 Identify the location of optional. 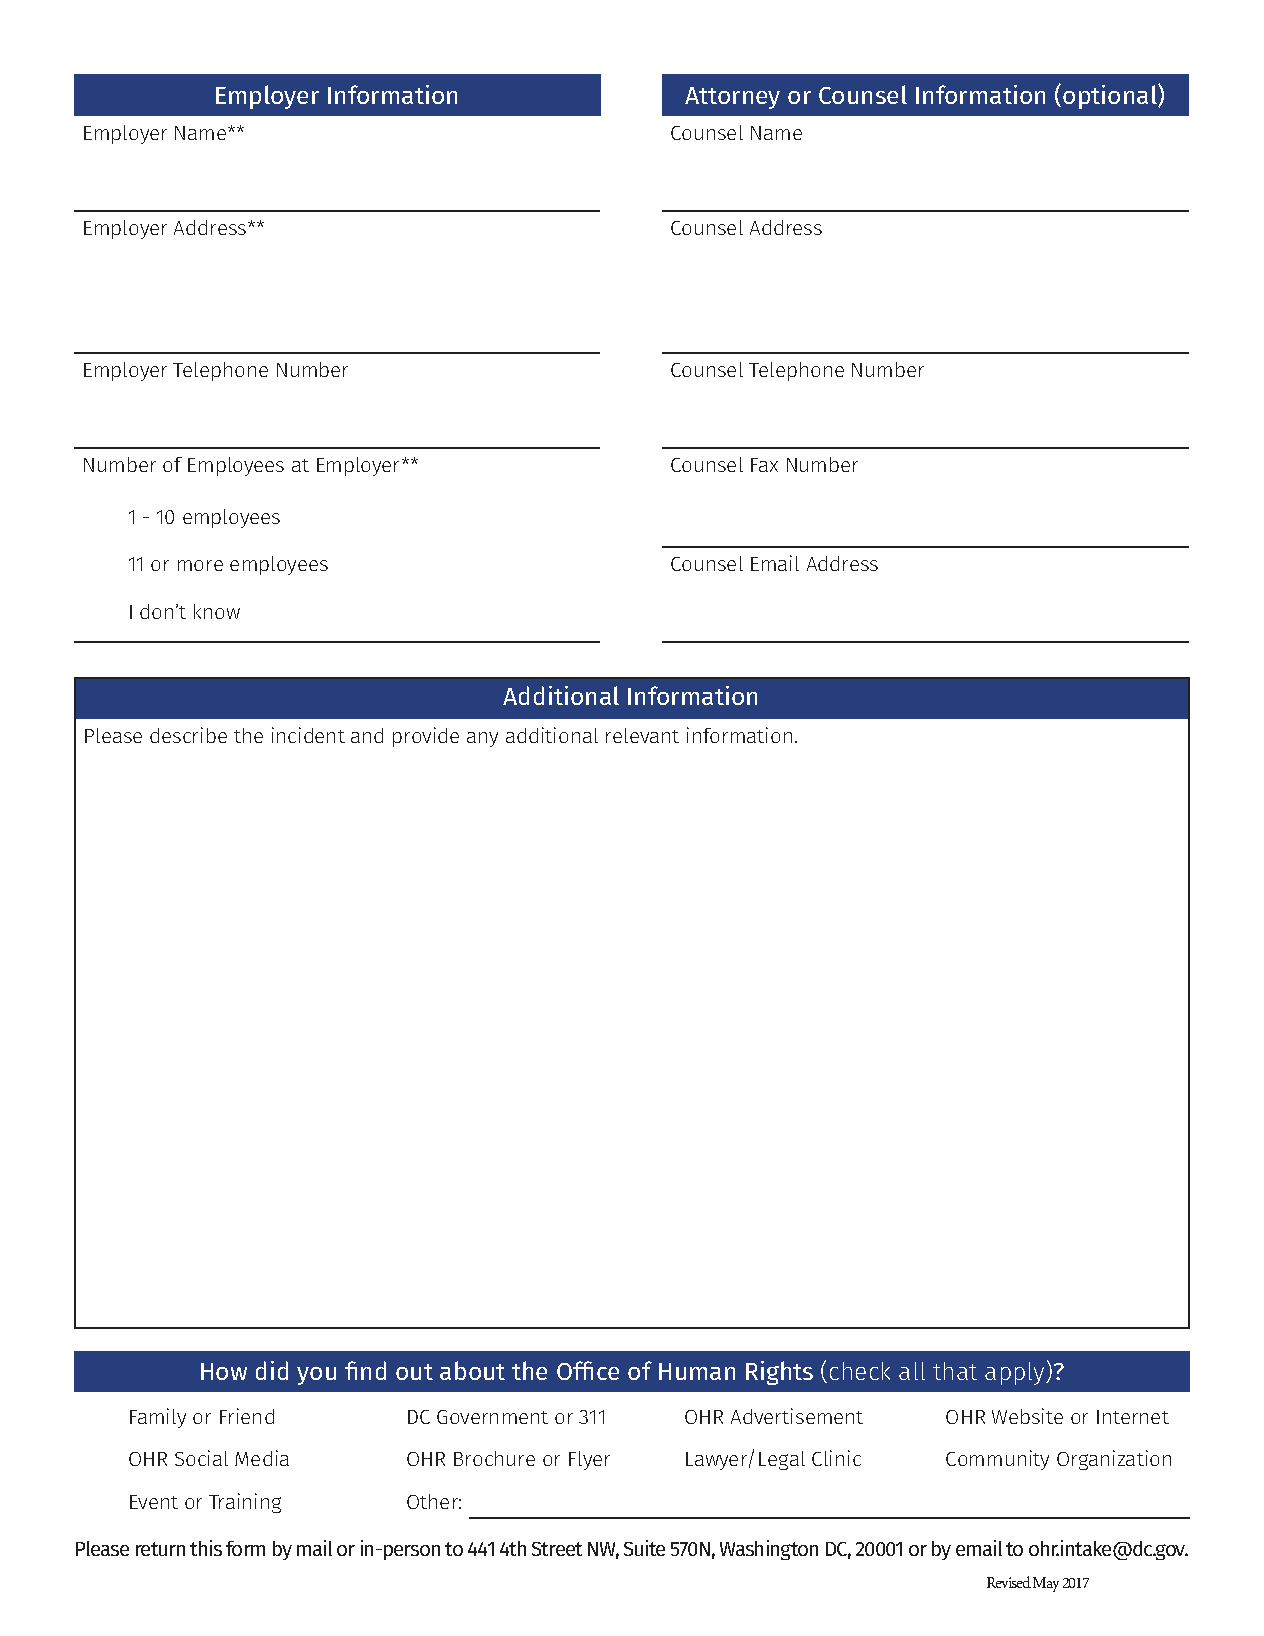
(1111, 96).
